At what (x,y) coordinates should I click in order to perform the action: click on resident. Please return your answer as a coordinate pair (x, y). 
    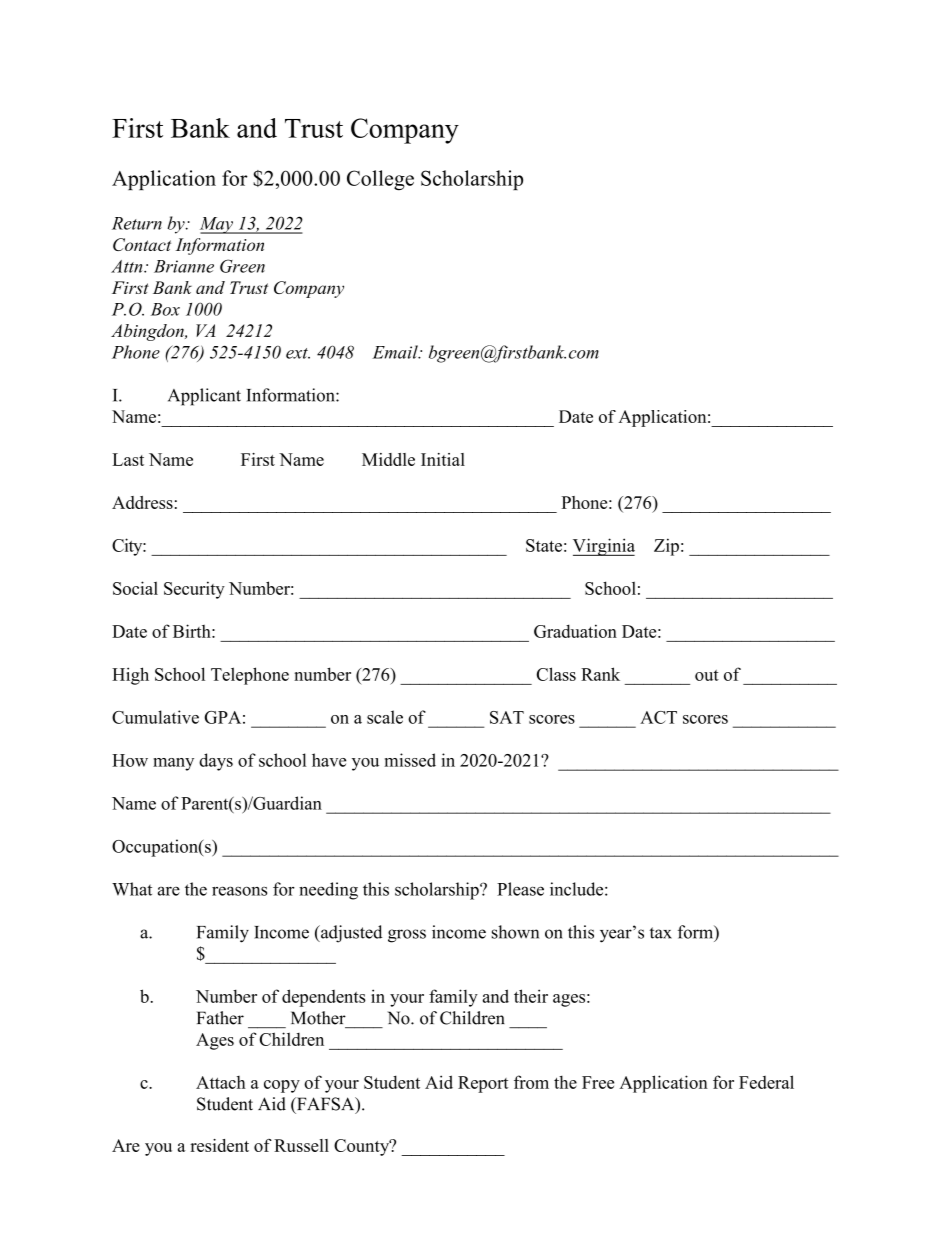
    Looking at the image, I should click on (219, 1145).
